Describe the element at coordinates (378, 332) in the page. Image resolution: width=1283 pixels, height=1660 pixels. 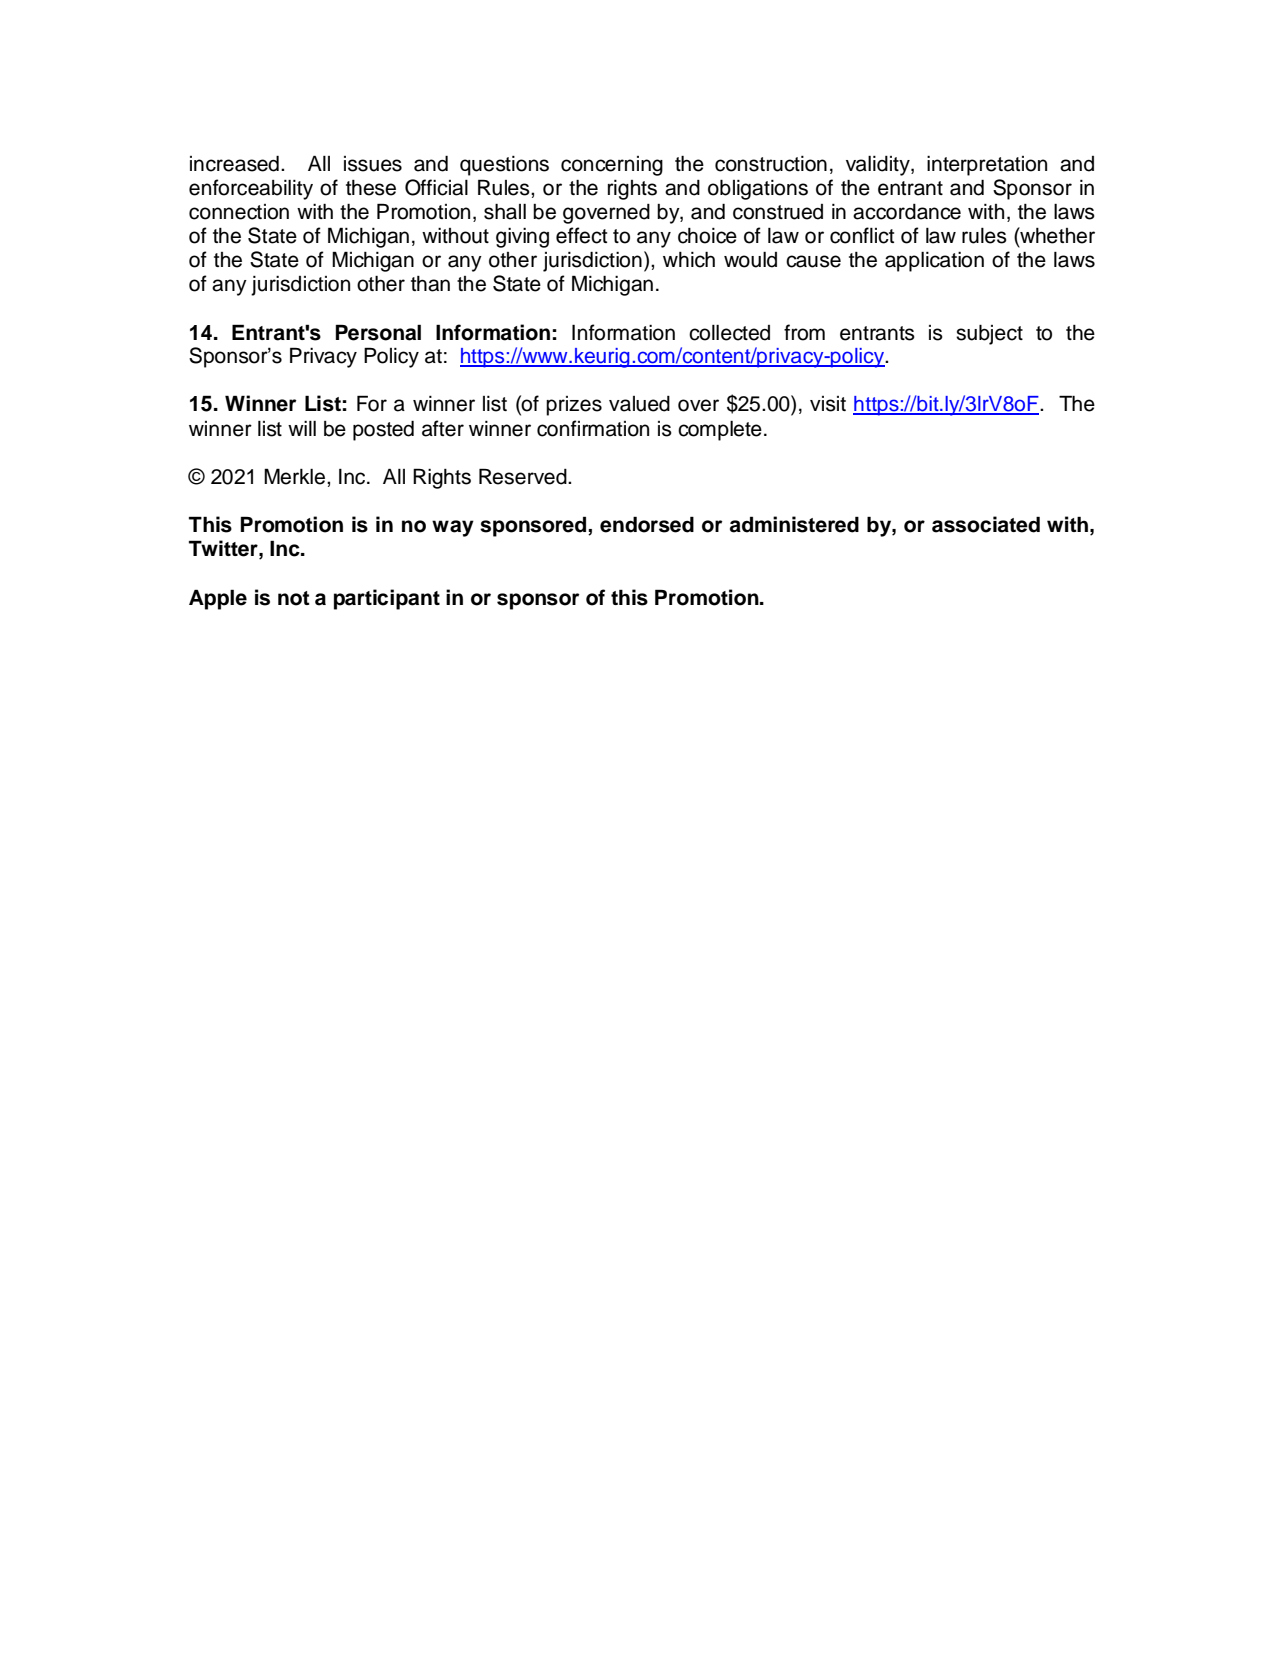
I see `Personal` at that location.
